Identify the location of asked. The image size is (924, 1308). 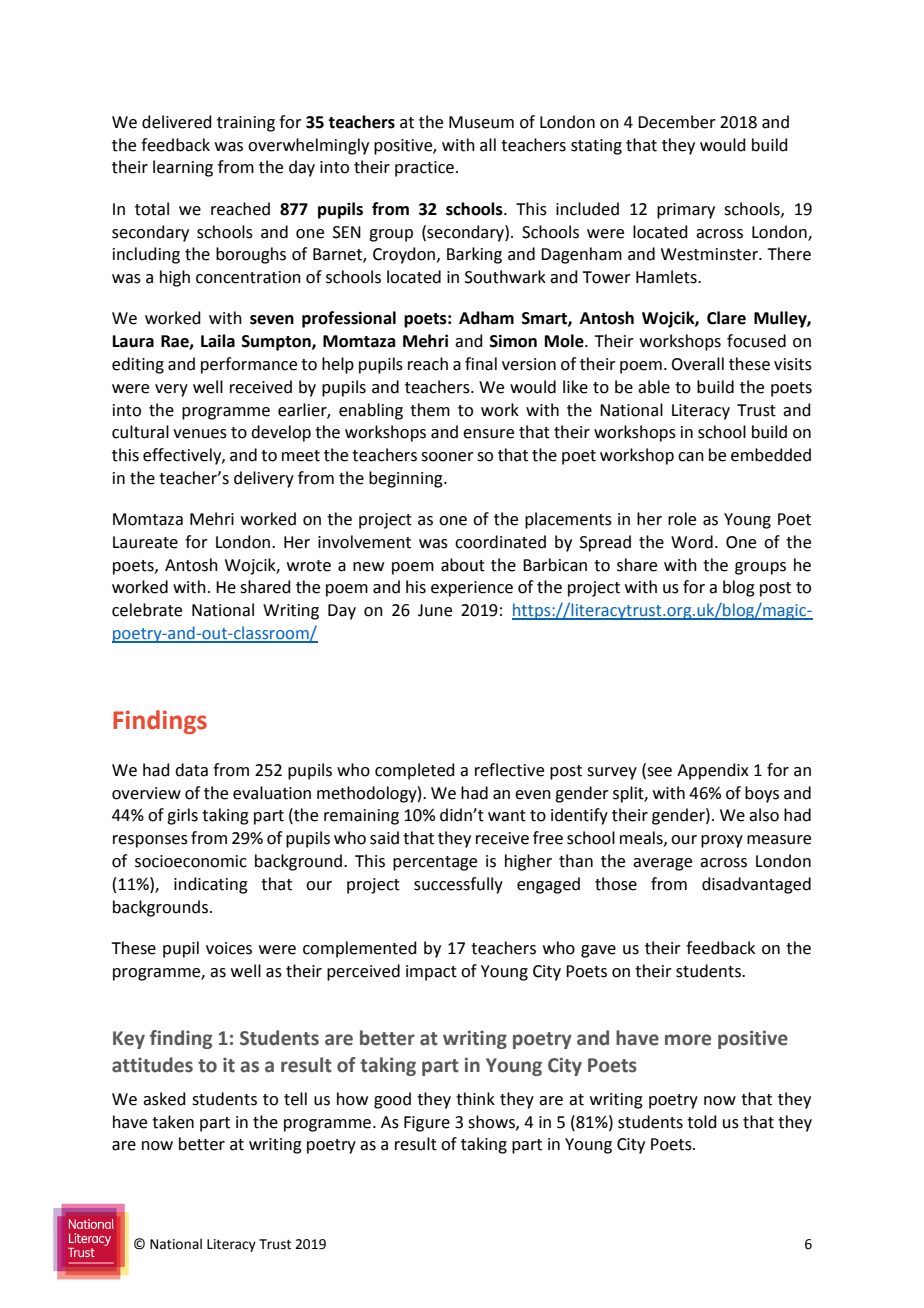
(164, 1099).
